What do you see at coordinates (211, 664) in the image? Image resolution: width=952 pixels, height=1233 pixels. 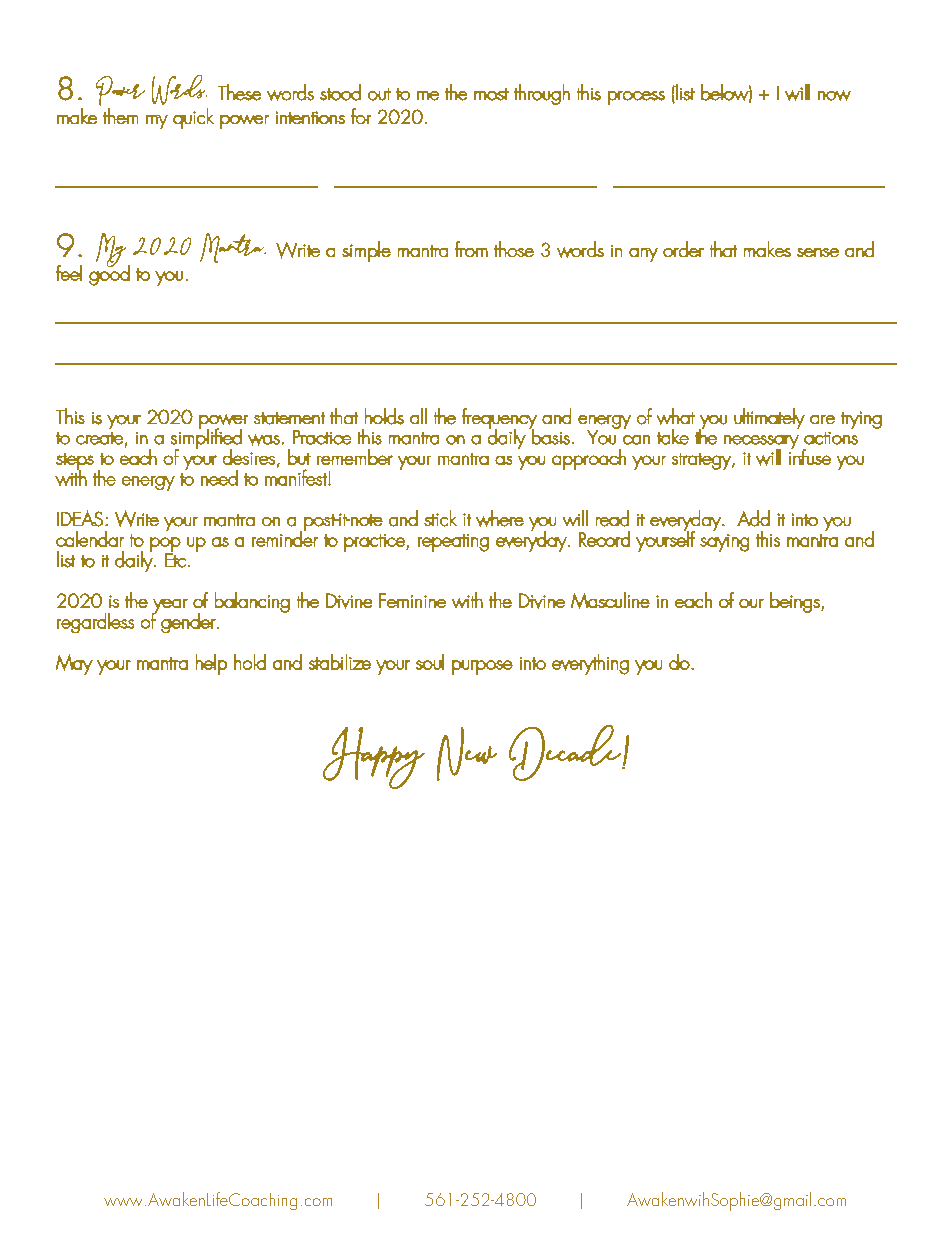 I see `help` at bounding box center [211, 664].
